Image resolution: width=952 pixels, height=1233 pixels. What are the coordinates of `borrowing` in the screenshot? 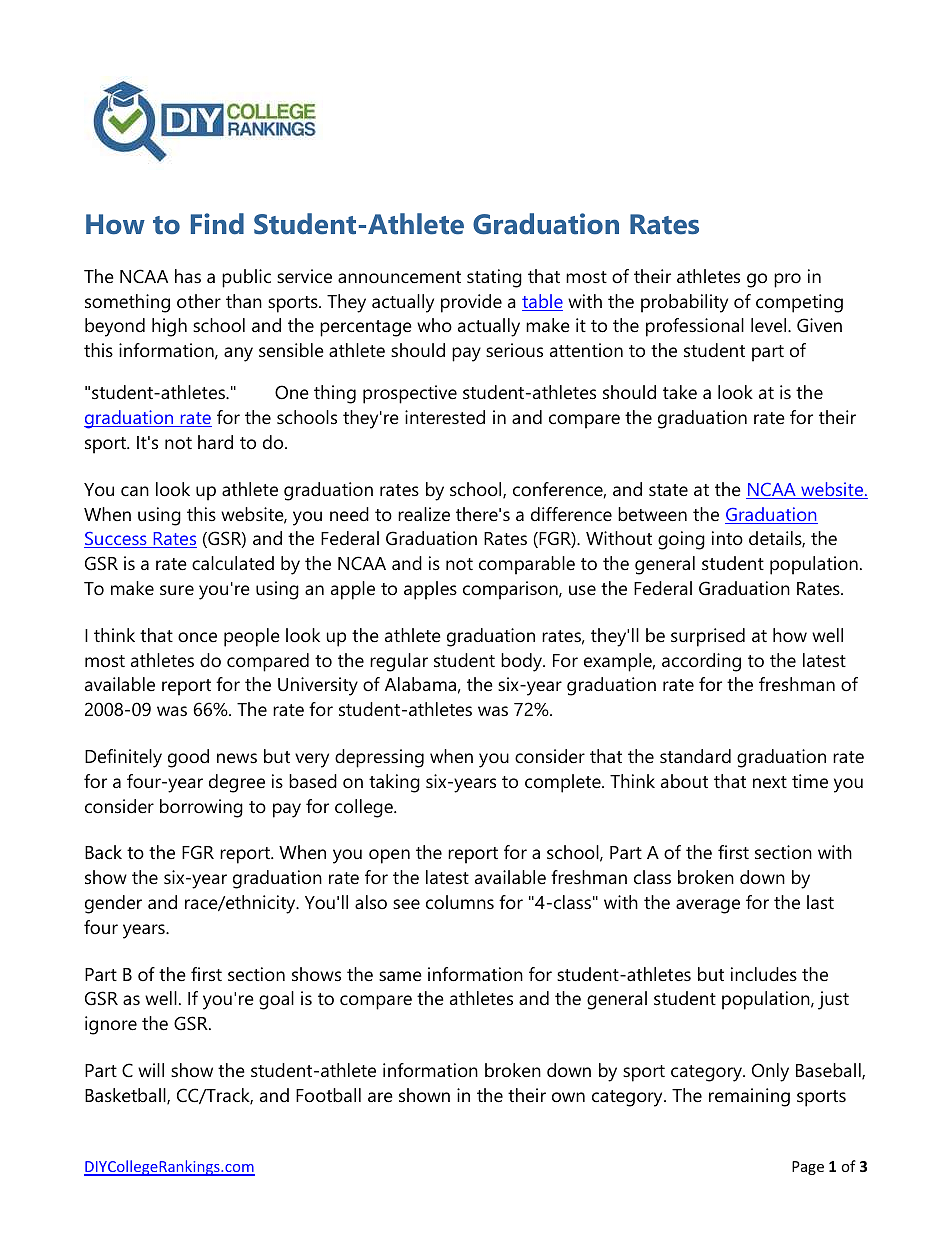 It's located at (201, 808).
